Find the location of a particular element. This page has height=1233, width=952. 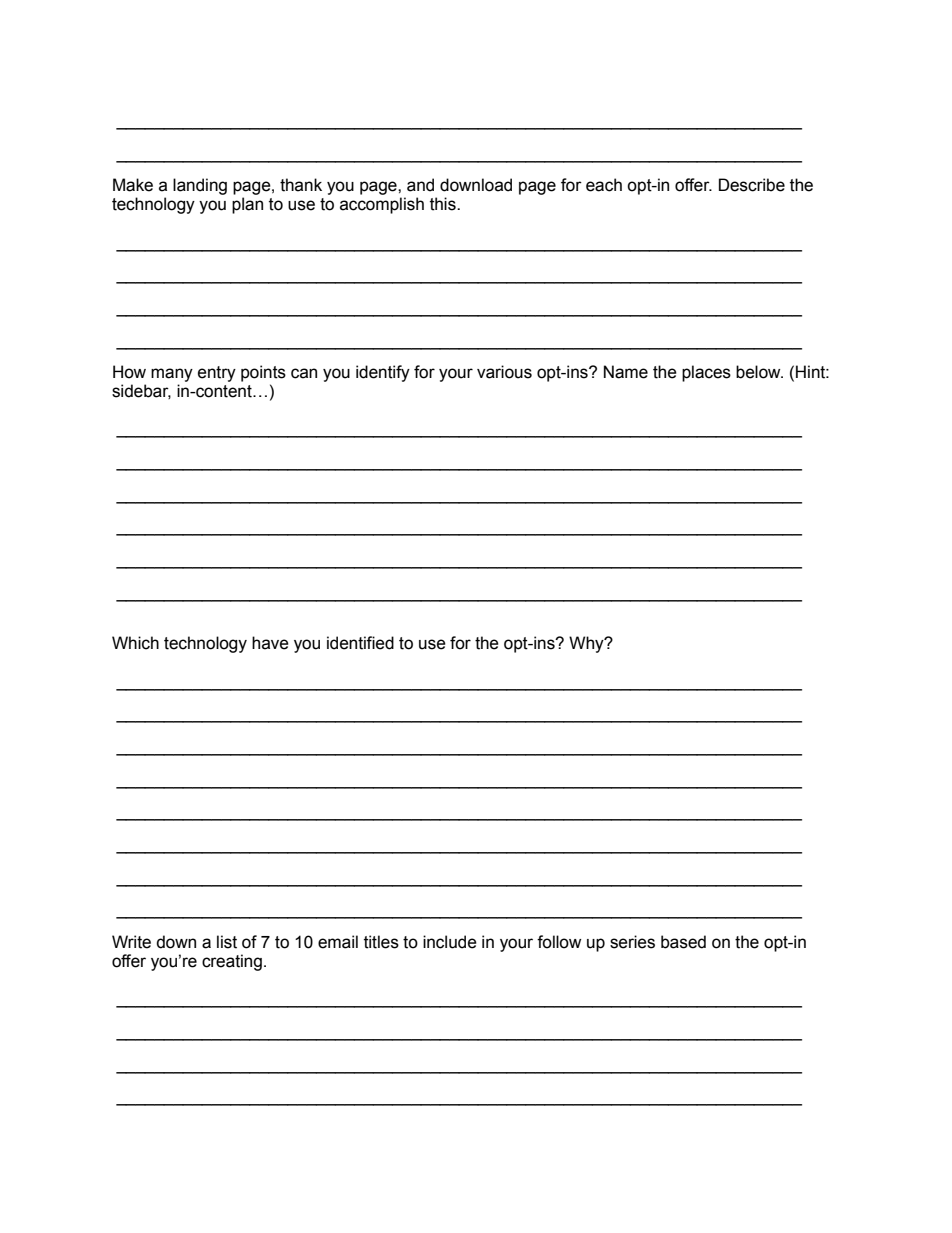

identified is located at coordinates (360, 643).
